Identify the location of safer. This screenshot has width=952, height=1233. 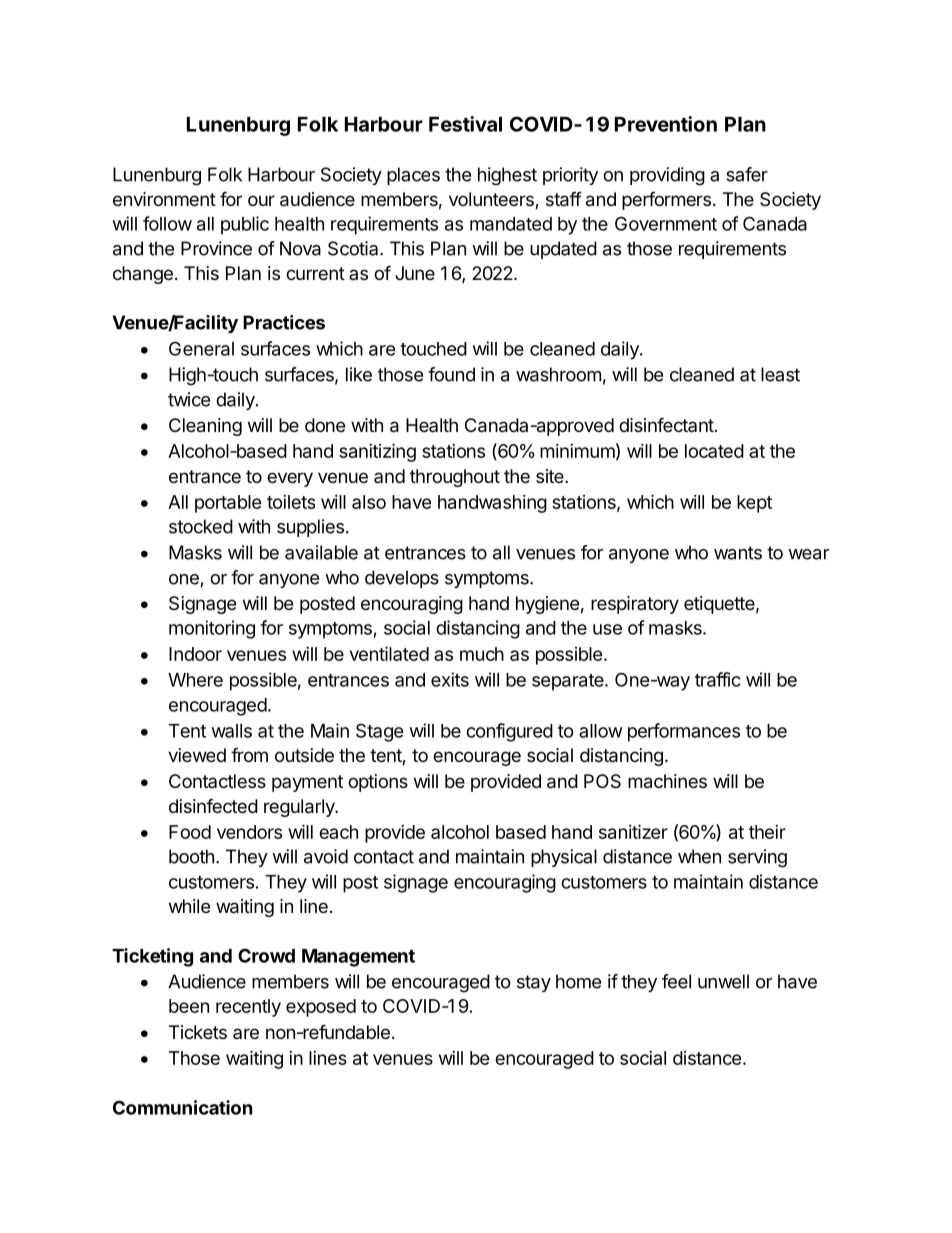
(747, 174).
